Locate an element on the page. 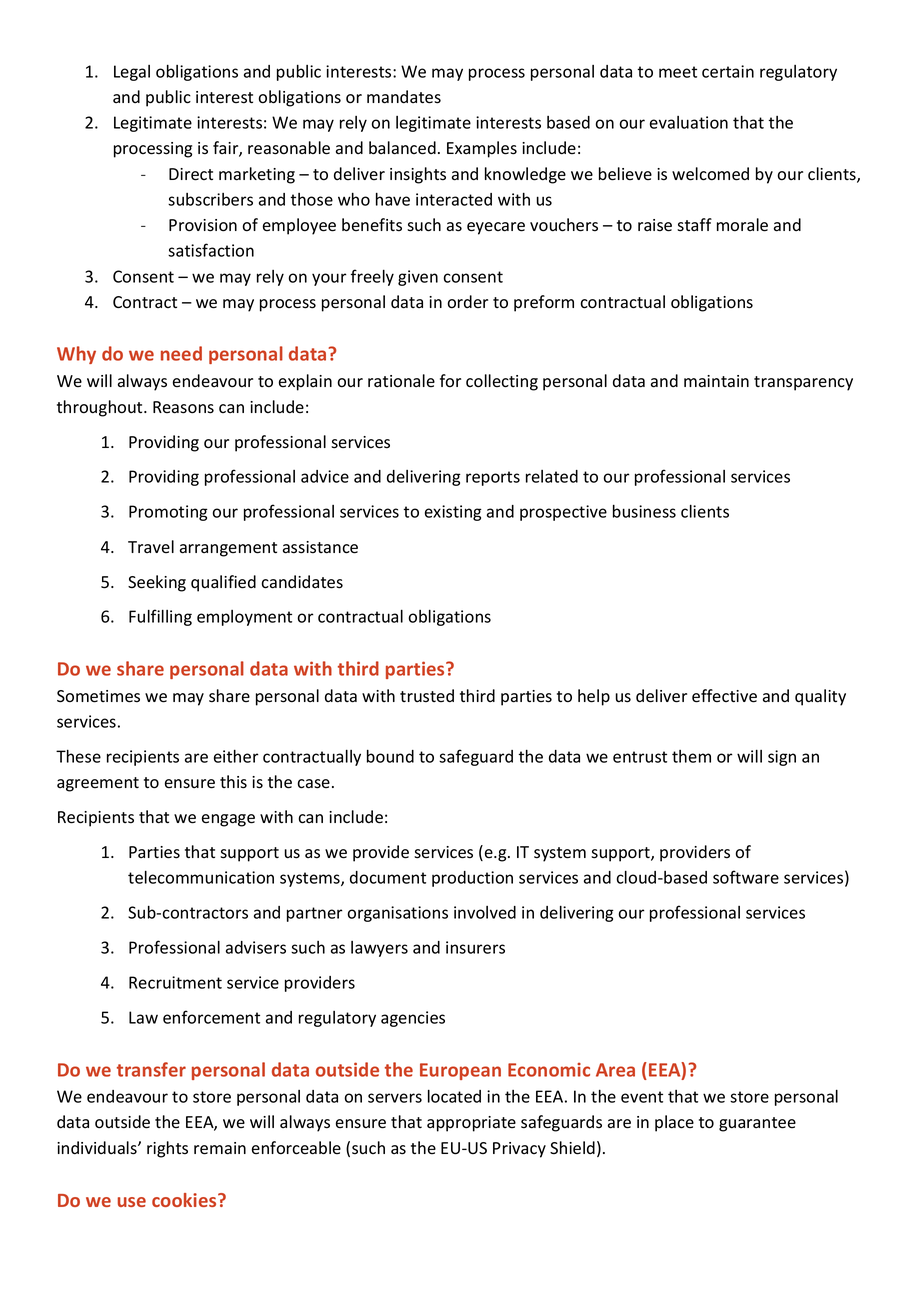 This image has height=1308, width=924. them is located at coordinates (691, 756).
